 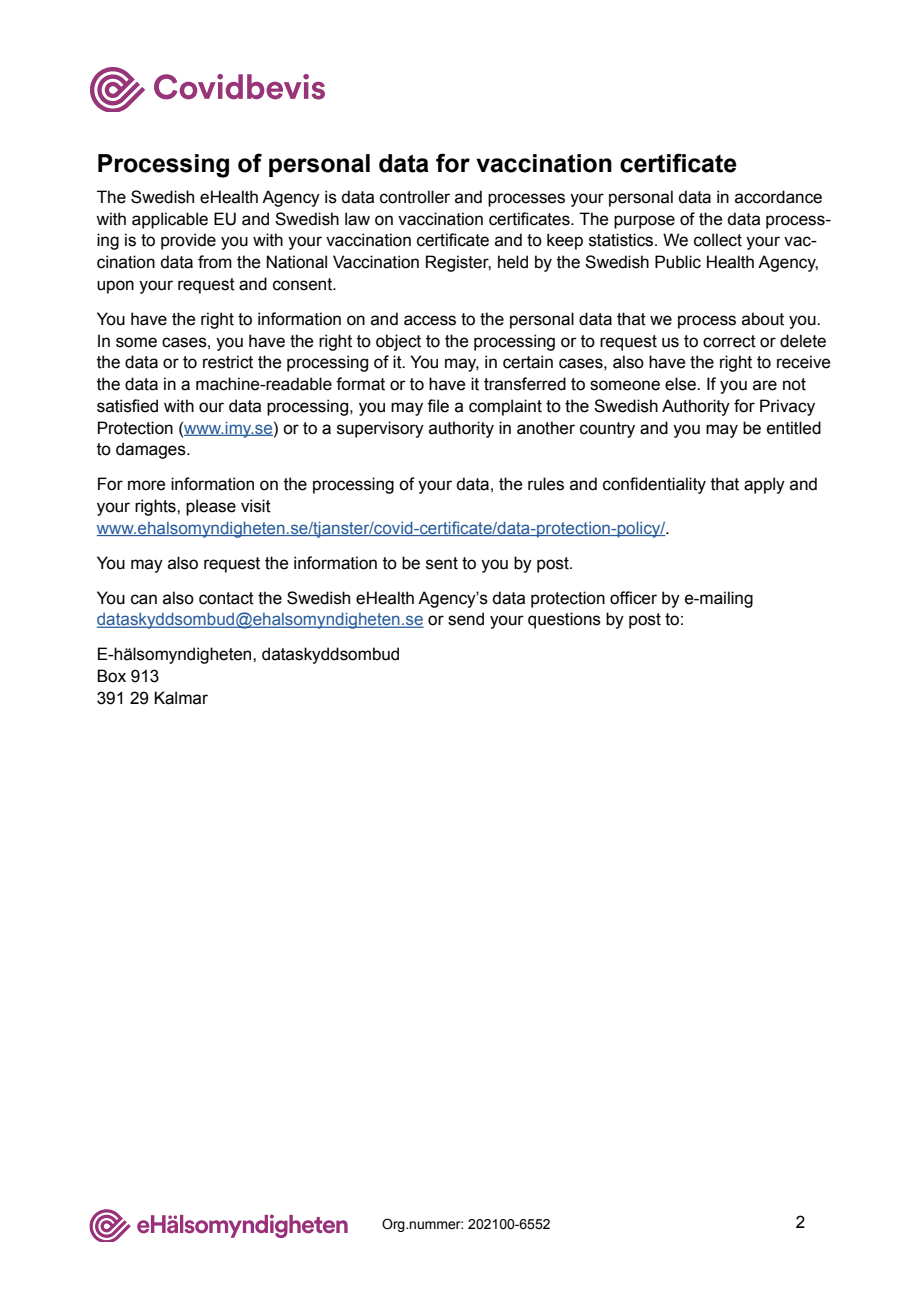 I want to click on send, so click(x=466, y=619).
